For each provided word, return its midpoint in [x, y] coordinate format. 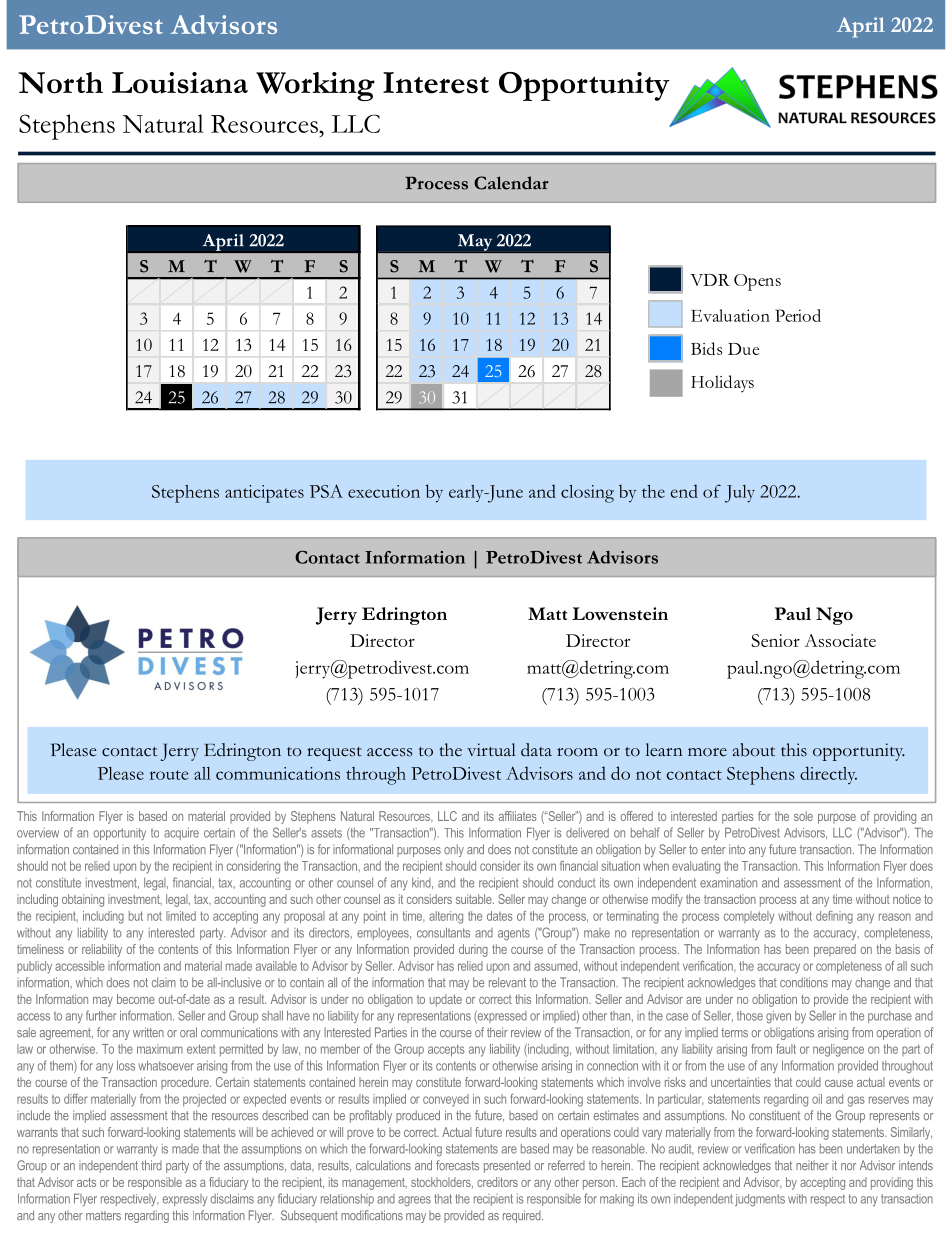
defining [834, 917]
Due [743, 349]
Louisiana [180, 83]
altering [446, 917]
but [136, 916]
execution [384, 491]
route [168, 775]
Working [315, 86]
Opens [757, 282]
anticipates [264, 494]
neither [812, 1165]
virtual [491, 749]
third [151, 1165]
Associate [840, 640]
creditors [497, 1182]
